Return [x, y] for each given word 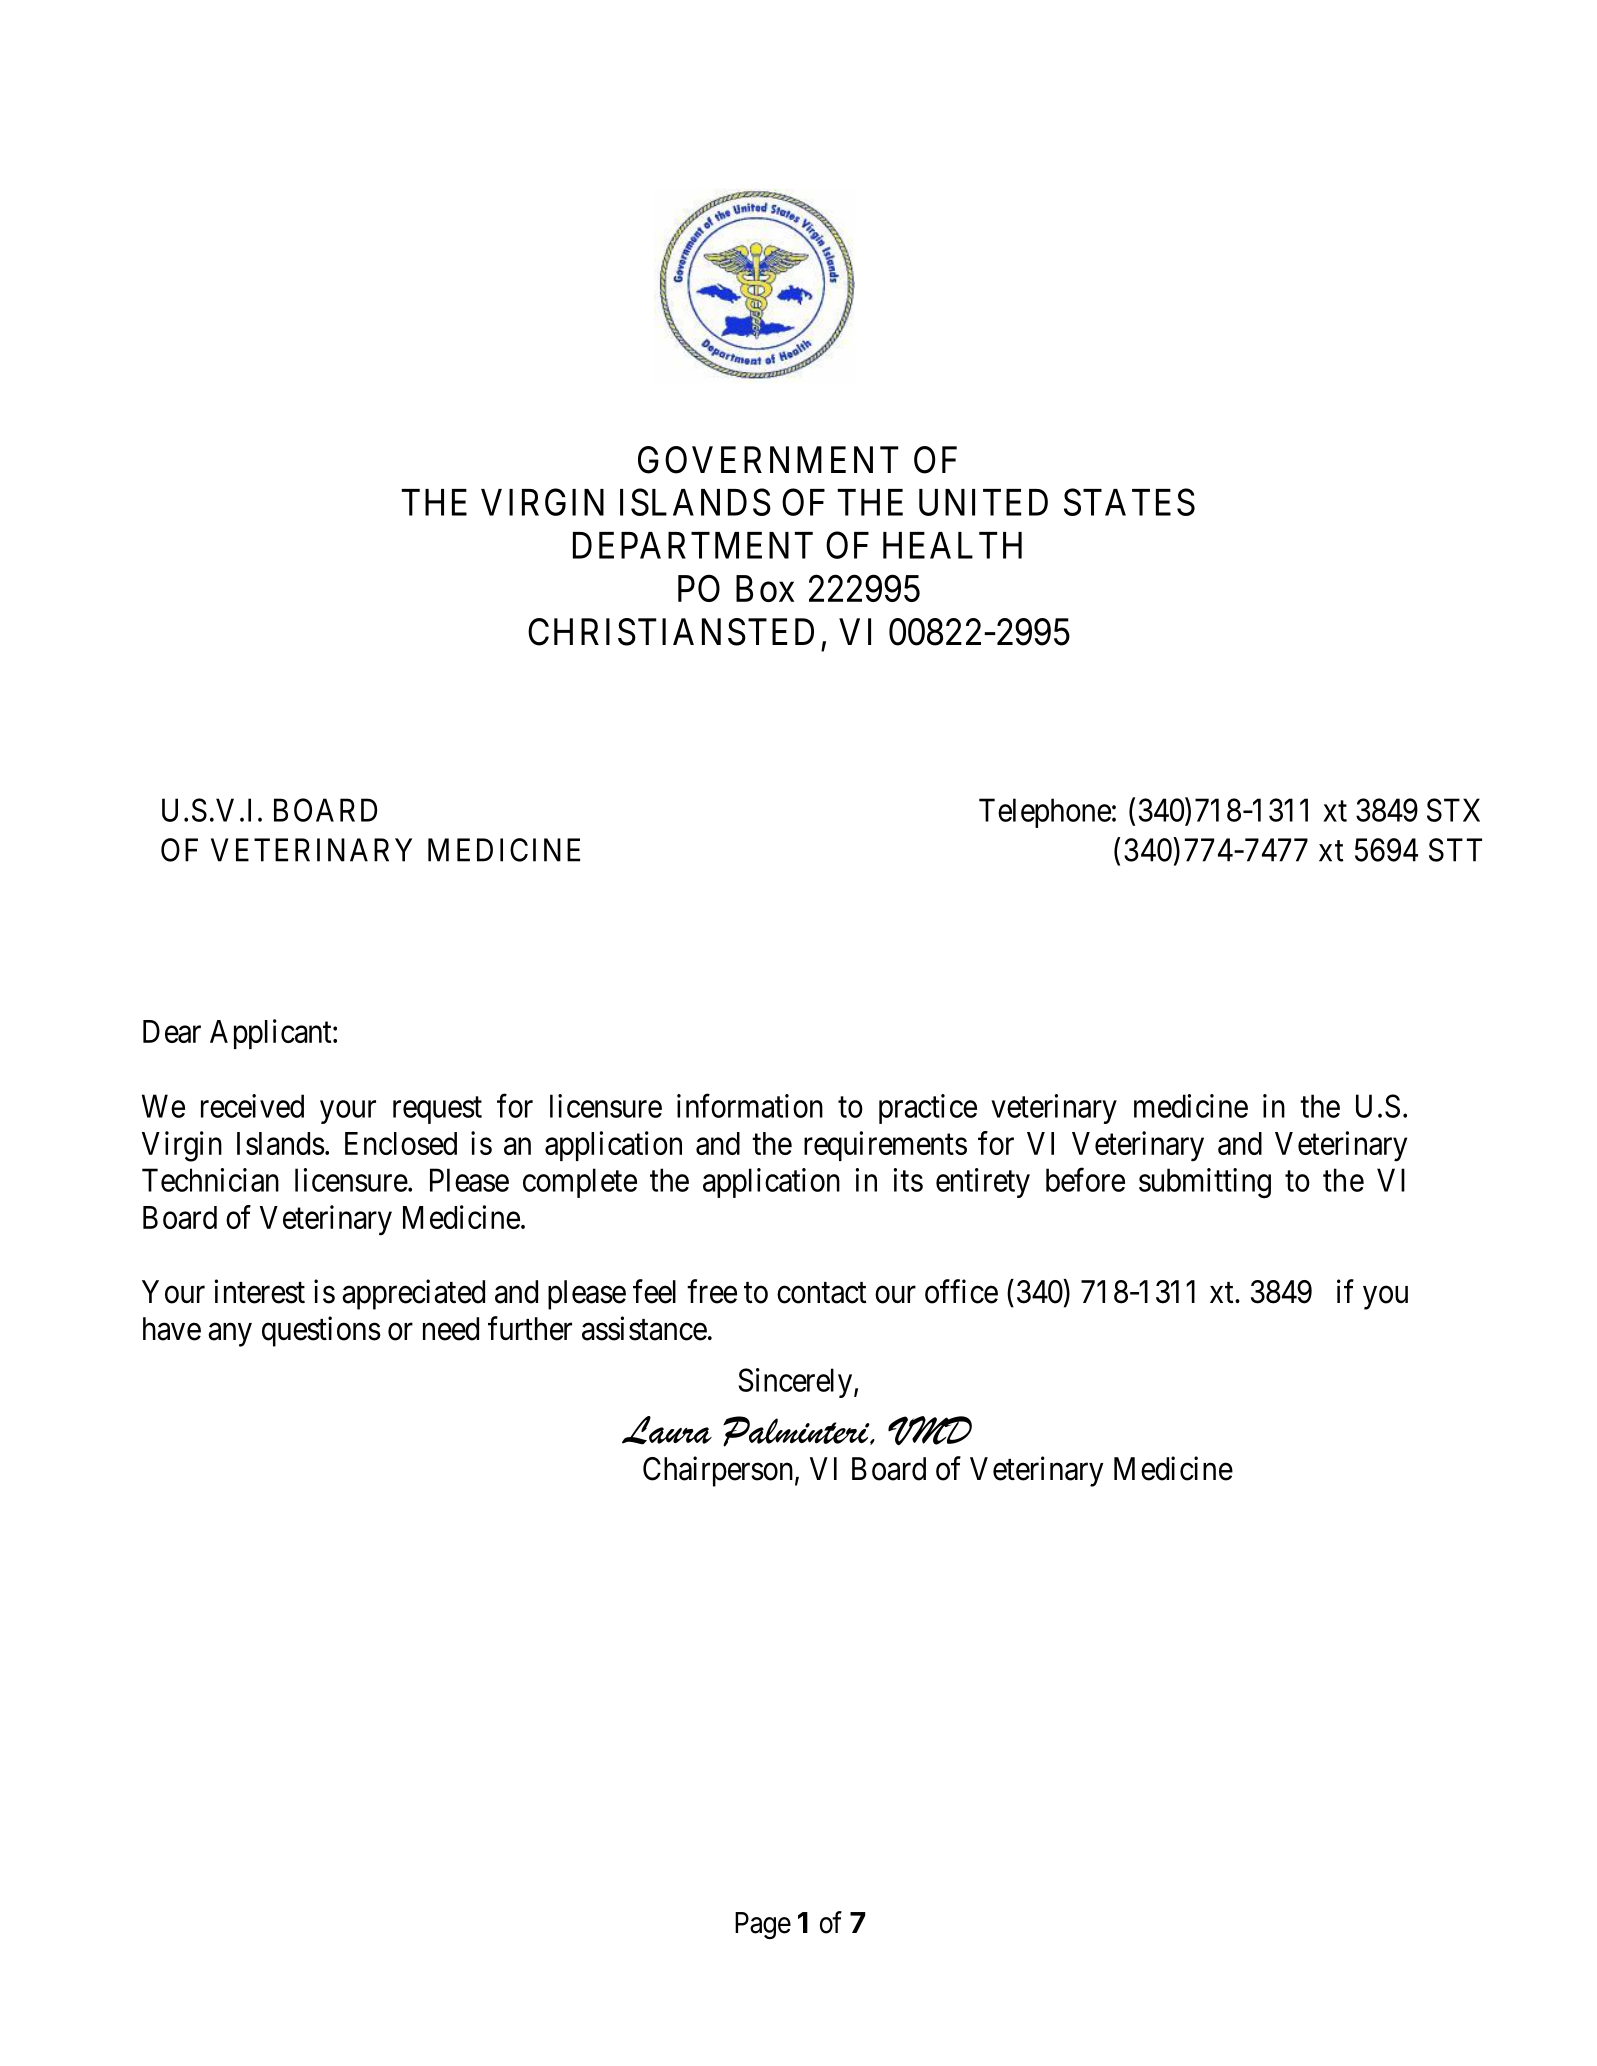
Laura [667, 1430]
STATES [1129, 502]
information [750, 1106]
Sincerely [795, 1383]
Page [763, 1925]
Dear [172, 1031]
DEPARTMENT [693, 545]
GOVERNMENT [768, 460]
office [961, 1291]
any [230, 1335]
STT [1455, 850]
